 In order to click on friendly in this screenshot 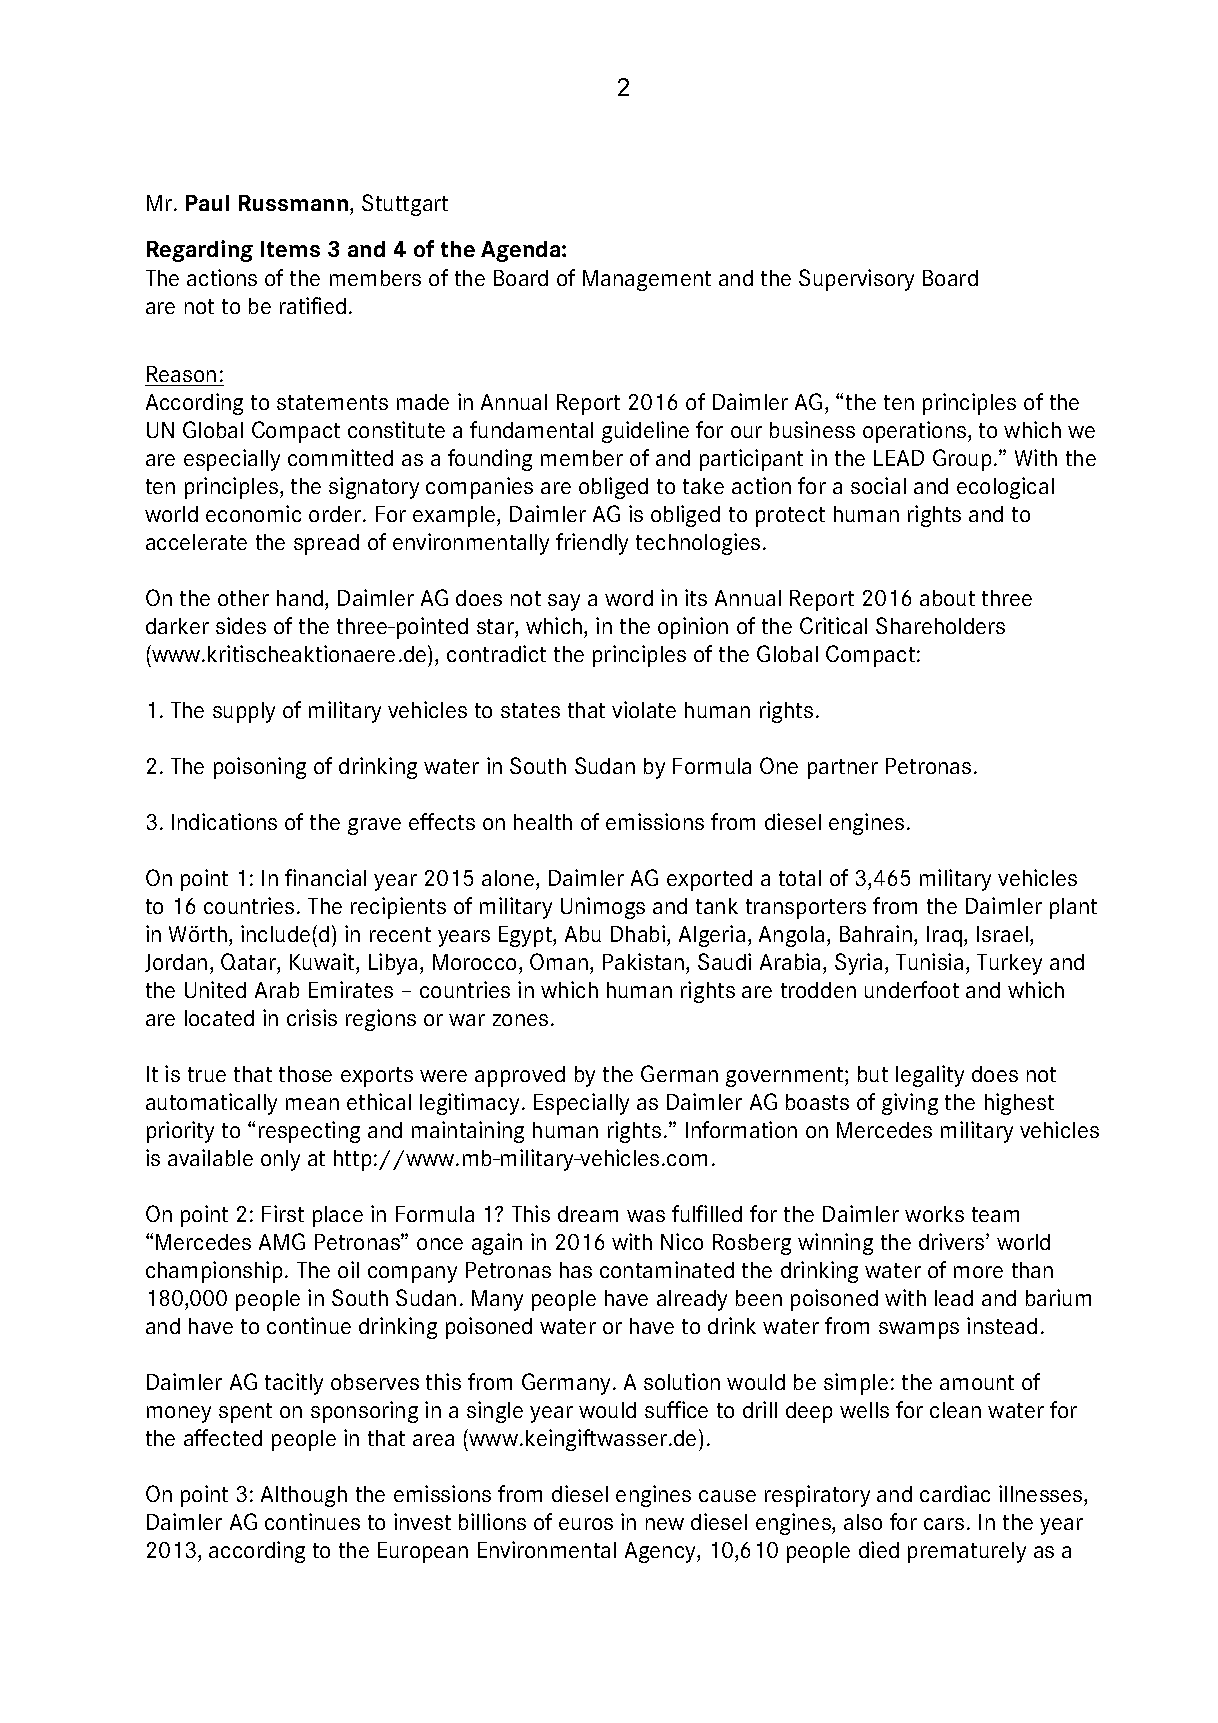, I will do `click(592, 544)`.
